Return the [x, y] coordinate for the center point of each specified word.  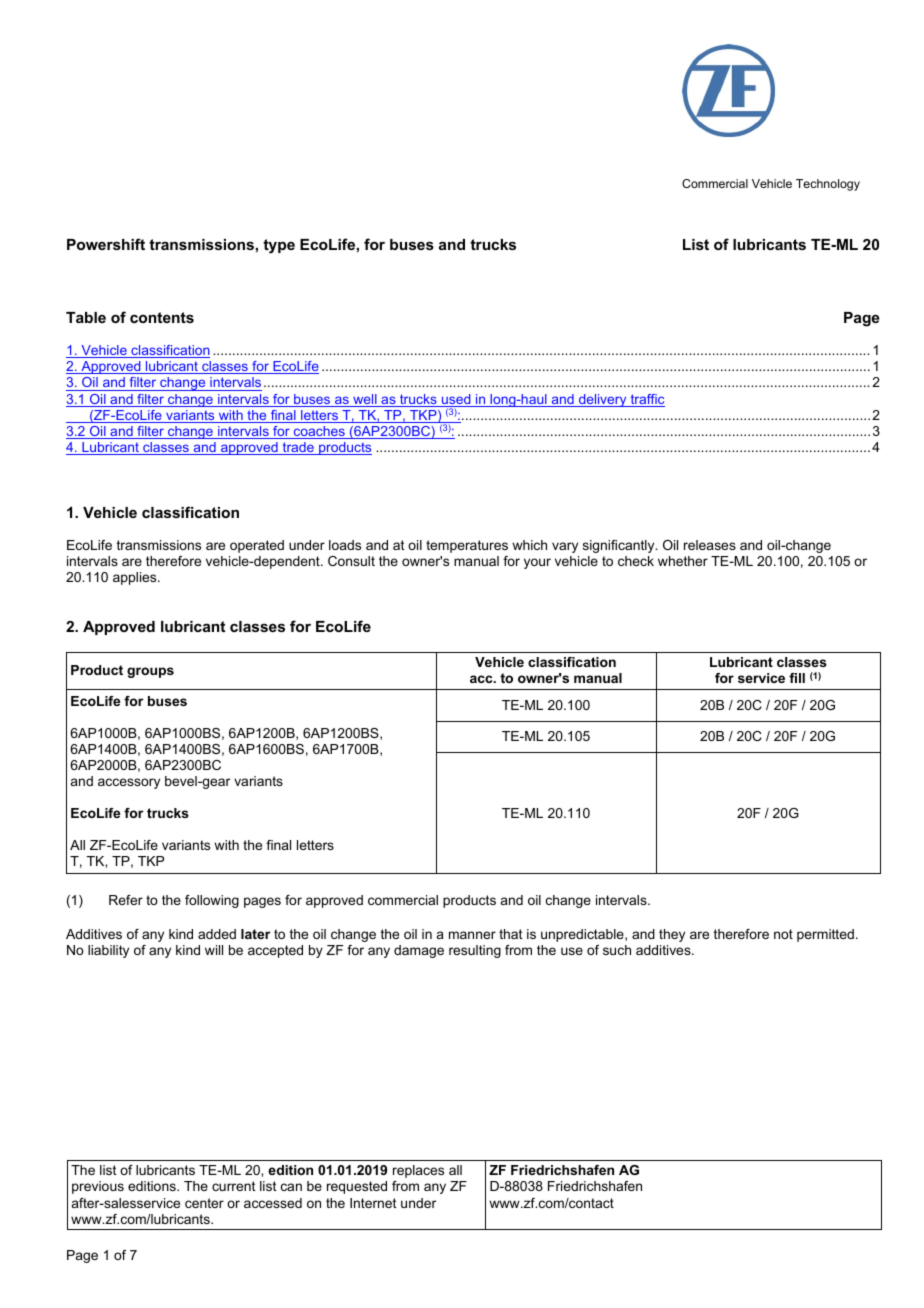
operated [257, 546]
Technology [828, 185]
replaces [418, 1171]
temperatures [467, 546]
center [204, 1203]
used [456, 400]
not [783, 934]
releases [710, 545]
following [212, 901]
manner [472, 935]
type [279, 246]
